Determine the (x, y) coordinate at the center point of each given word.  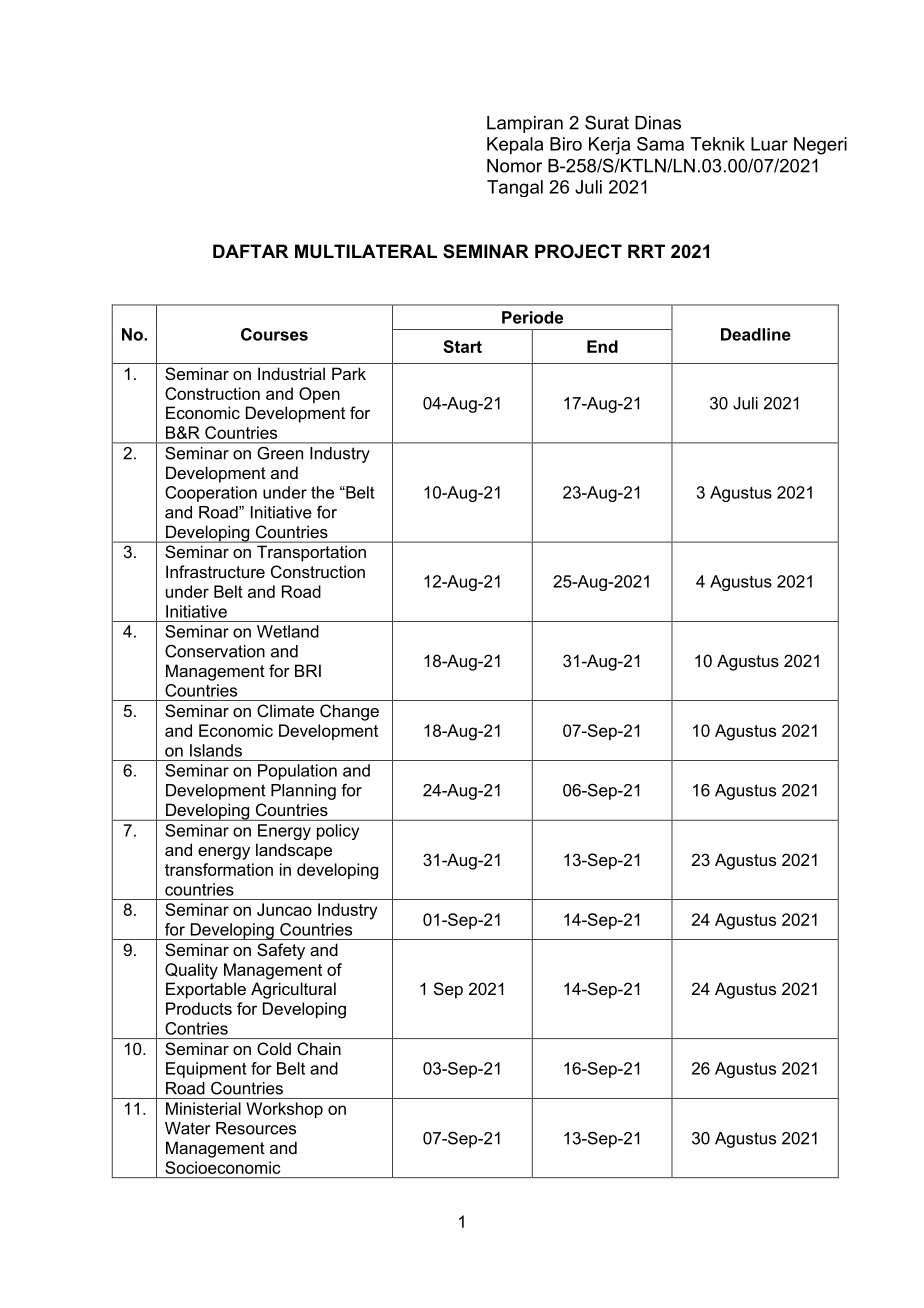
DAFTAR (250, 251)
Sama (660, 144)
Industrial (291, 373)
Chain (319, 1048)
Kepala (515, 146)
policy (338, 832)
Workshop (284, 1110)
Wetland (288, 631)
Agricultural (293, 990)
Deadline (756, 334)
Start (462, 346)
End (602, 346)
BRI (308, 670)
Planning (303, 792)
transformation (219, 869)
